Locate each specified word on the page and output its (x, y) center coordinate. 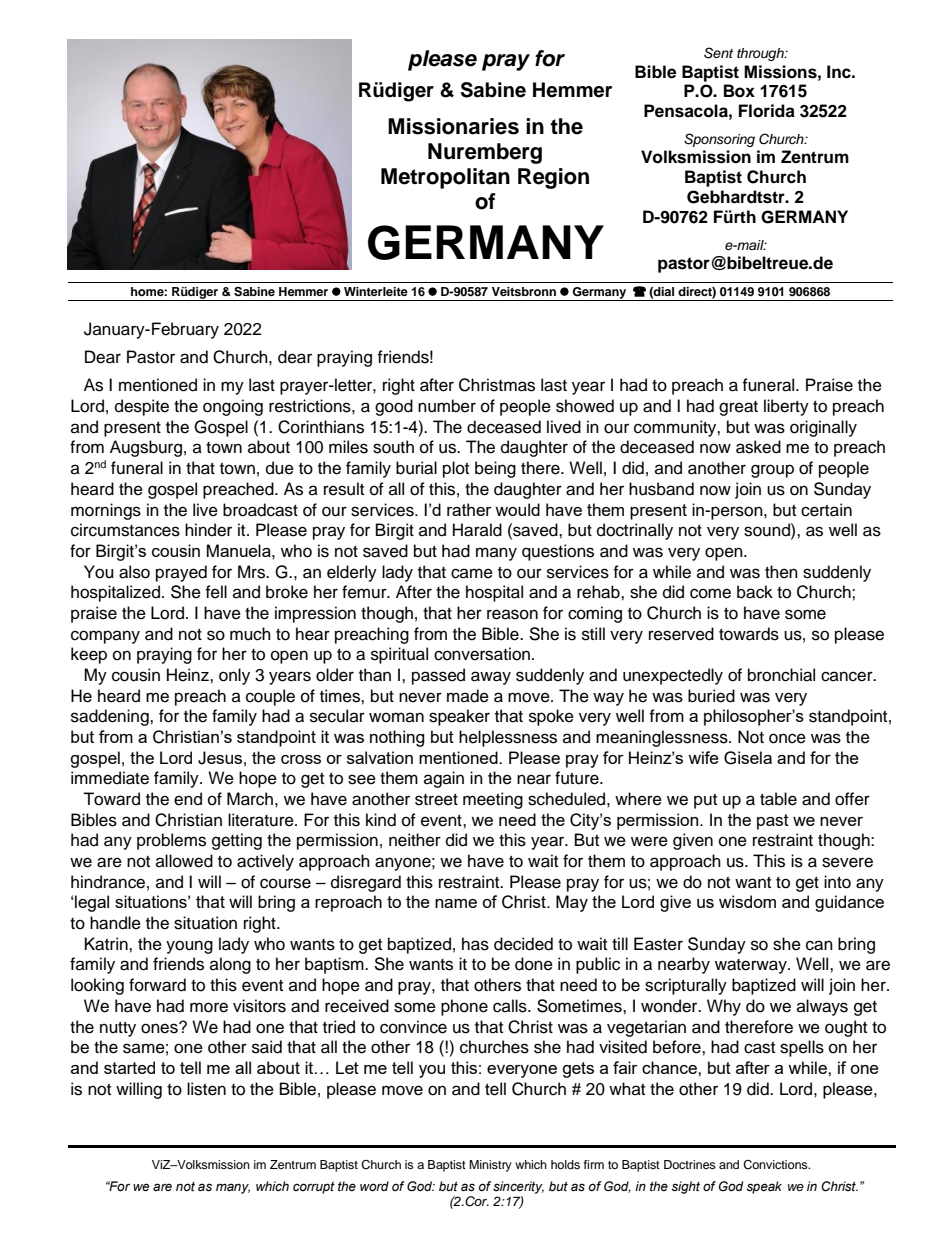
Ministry (490, 1166)
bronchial (781, 675)
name (456, 903)
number (447, 406)
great (738, 408)
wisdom (747, 901)
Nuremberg (485, 153)
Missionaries (453, 126)
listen (206, 1089)
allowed (184, 861)
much (250, 634)
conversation (482, 654)
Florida (767, 111)
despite (142, 407)
